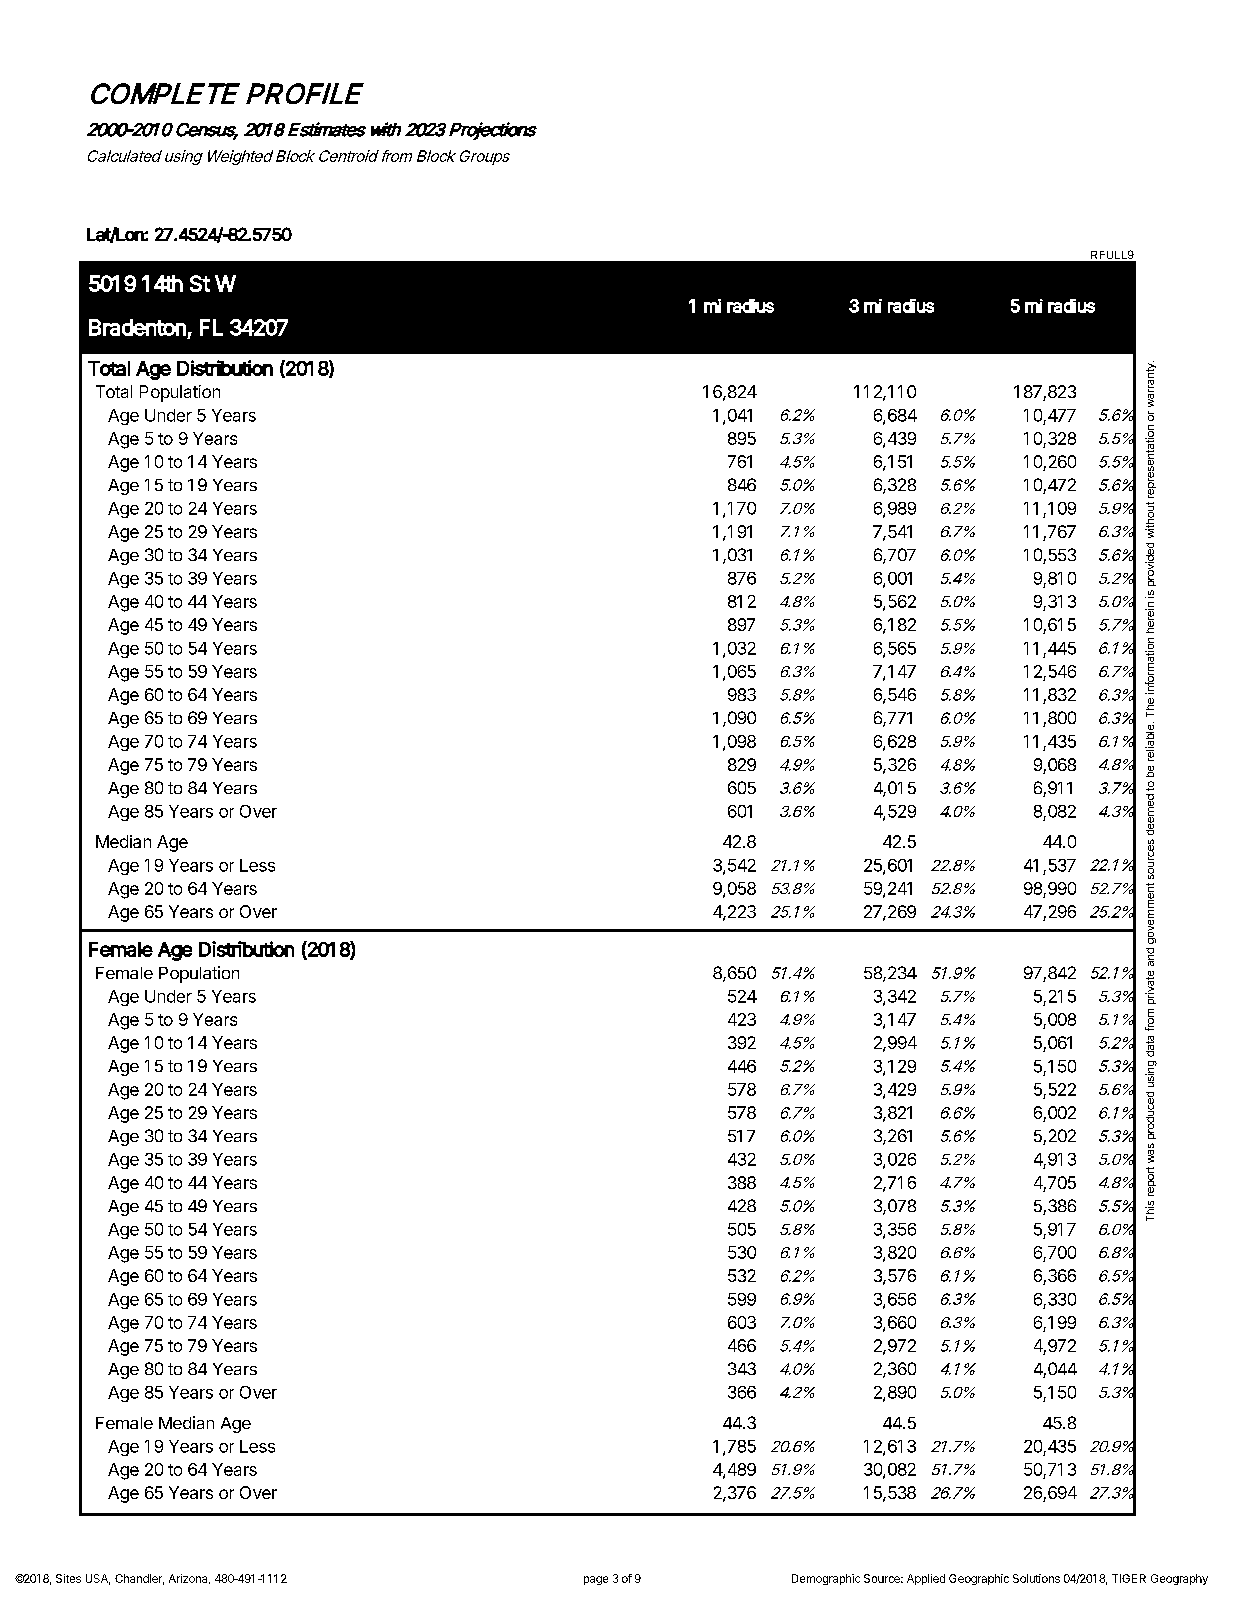 The height and width of the screenshot is (1602, 1238). Describe the element at coordinates (596, 1580) in the screenshot. I see `page` at that location.
